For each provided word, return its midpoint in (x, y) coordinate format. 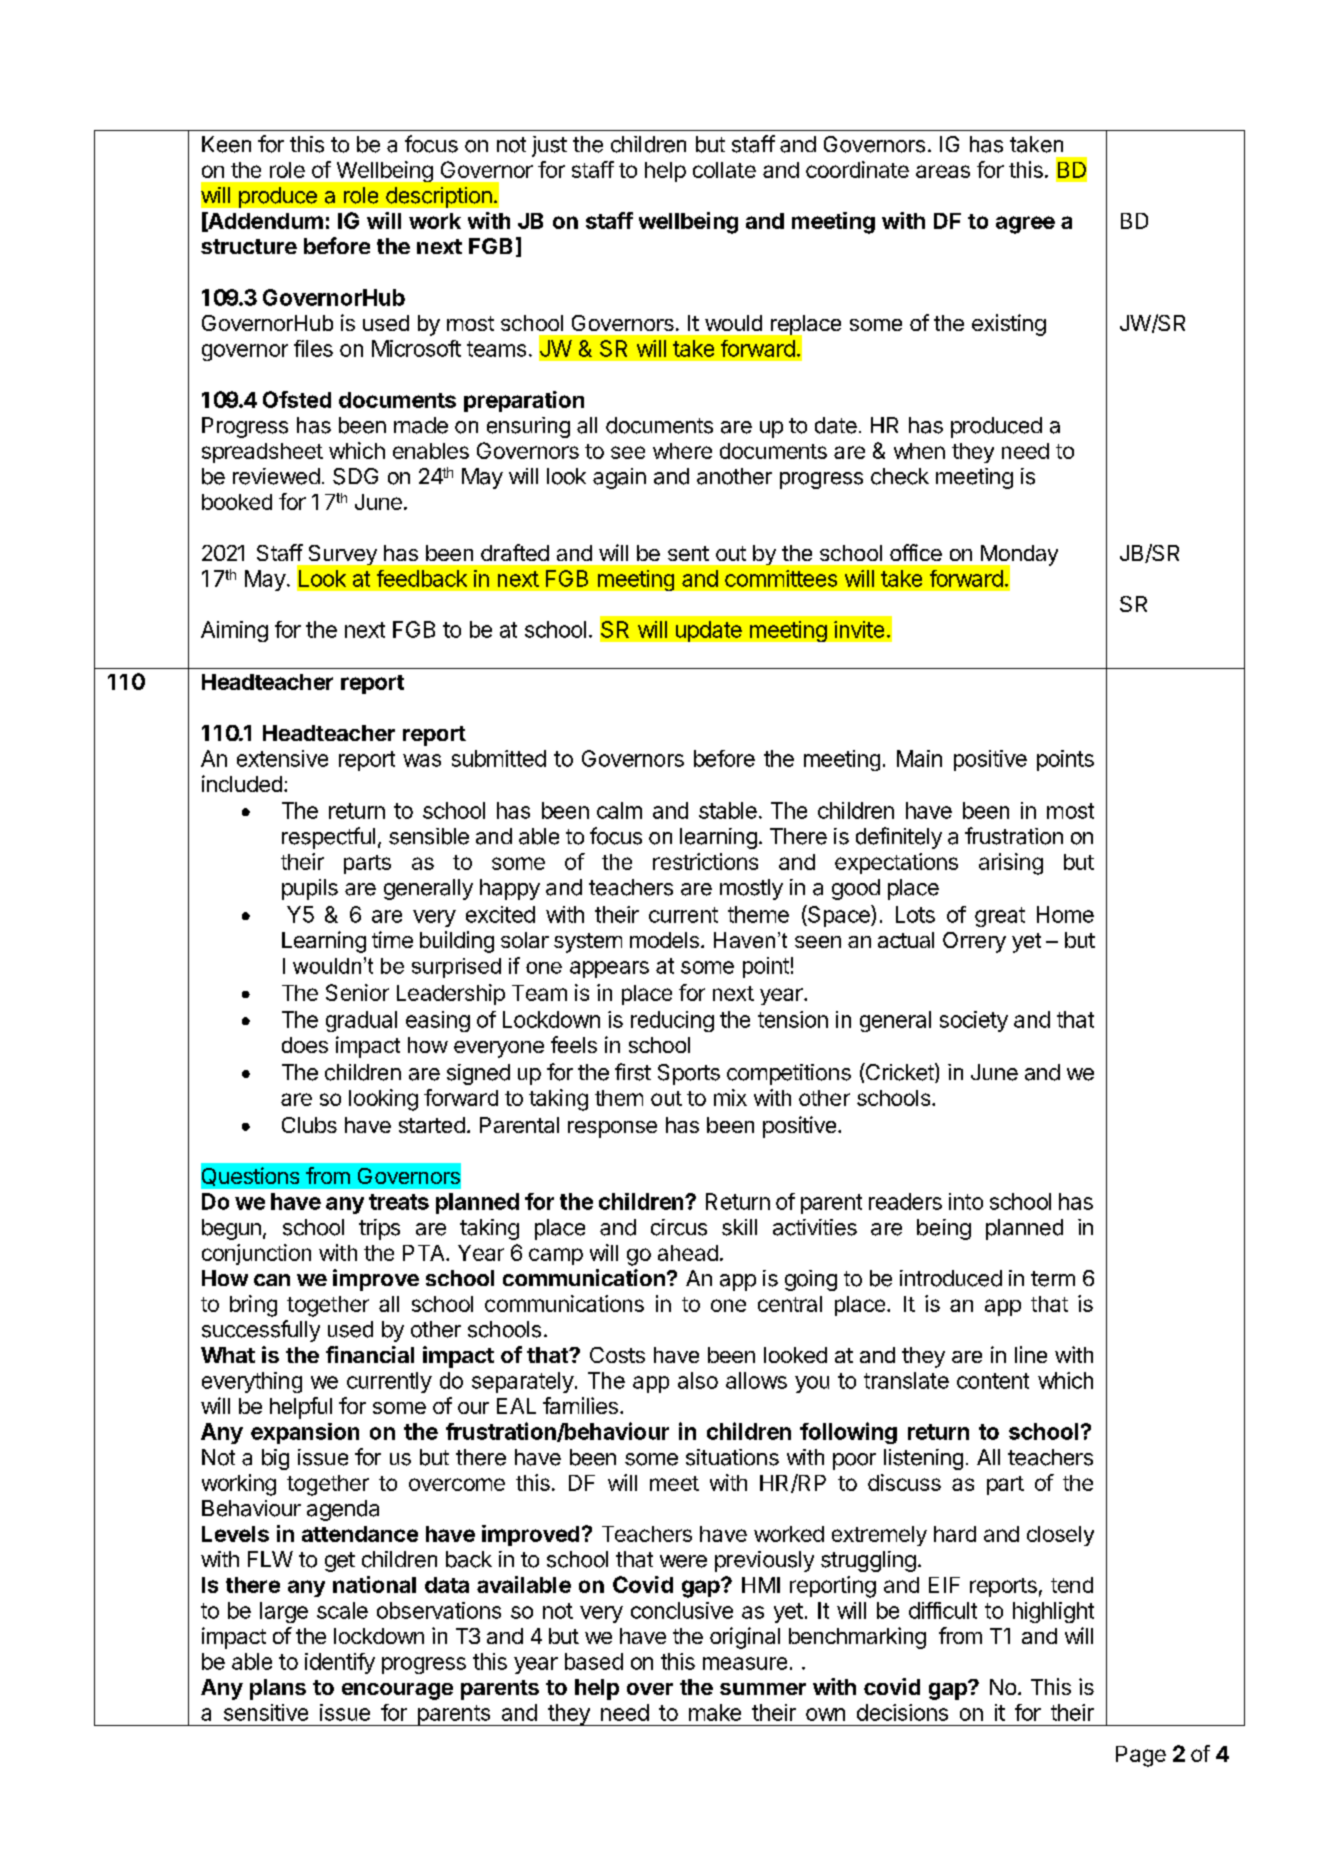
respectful (328, 838)
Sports (689, 1074)
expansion (305, 1433)
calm (619, 810)
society (974, 1021)
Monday (1018, 556)
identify (340, 1663)
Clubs (309, 1125)
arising (1011, 864)
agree (1025, 225)
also (698, 1380)
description (439, 197)
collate (724, 170)
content (993, 1381)
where (682, 451)
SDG (355, 476)
